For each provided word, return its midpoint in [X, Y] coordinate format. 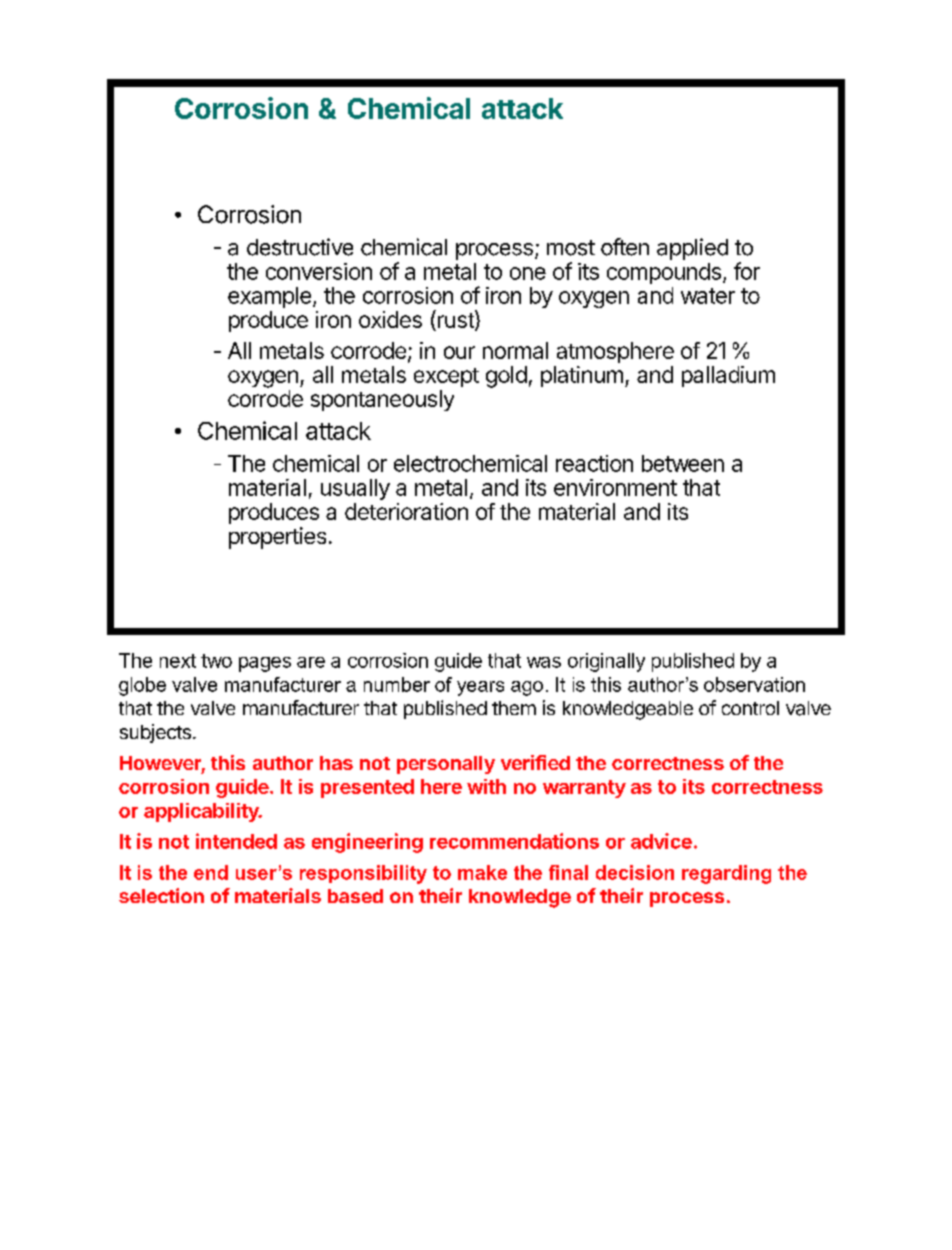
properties [277, 538]
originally [606, 662]
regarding [726, 874]
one [528, 273]
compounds [664, 273]
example [269, 297]
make [482, 872]
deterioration [406, 511]
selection [161, 895]
